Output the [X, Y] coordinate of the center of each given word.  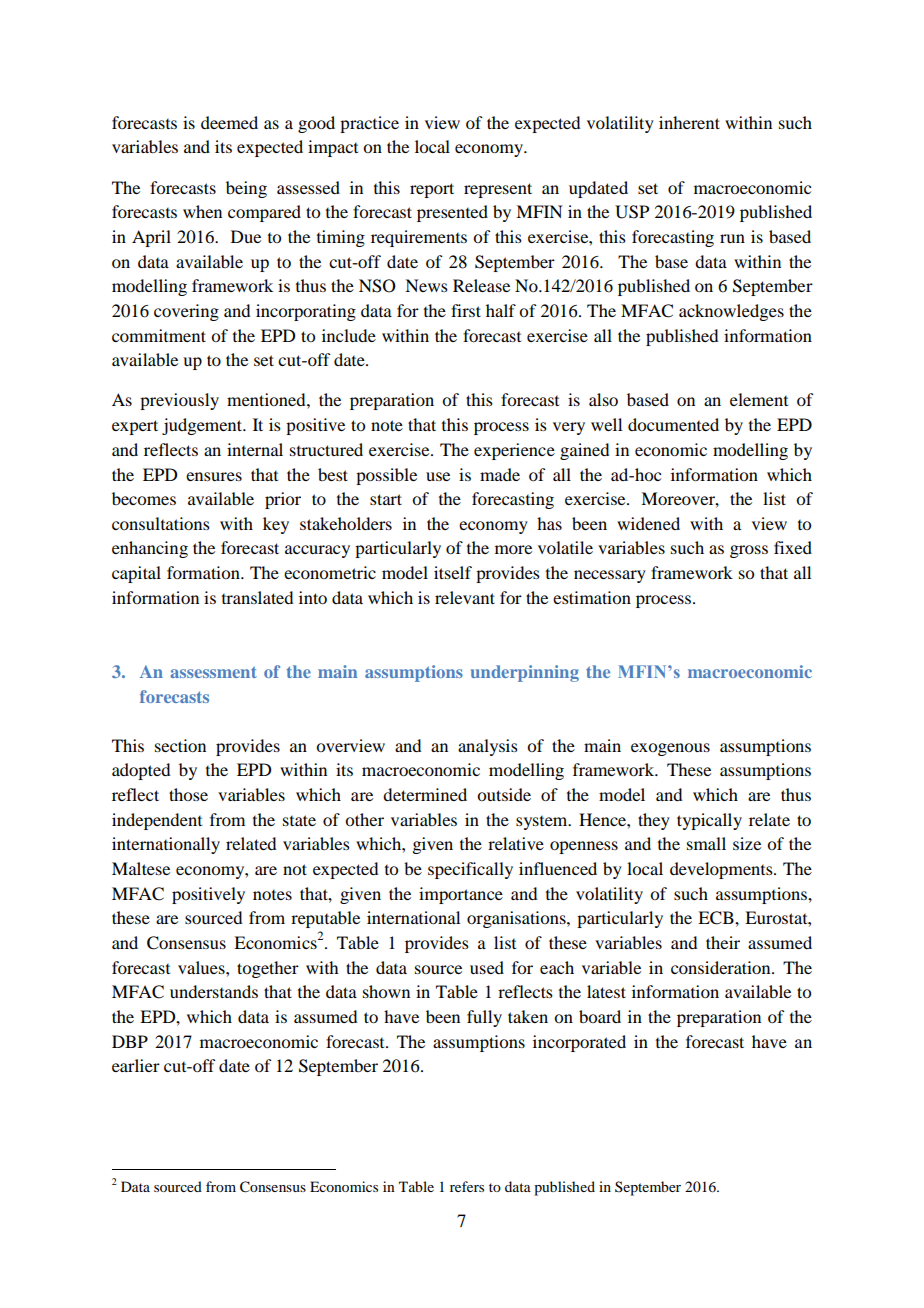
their [723, 942]
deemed [229, 122]
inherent [689, 122]
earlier [136, 1065]
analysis [488, 747]
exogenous [670, 749]
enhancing [150, 549]
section [180, 745]
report [432, 190]
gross [749, 551]
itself [453, 572]
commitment [159, 335]
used [487, 967]
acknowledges [731, 312]
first [466, 310]
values [202, 967]
